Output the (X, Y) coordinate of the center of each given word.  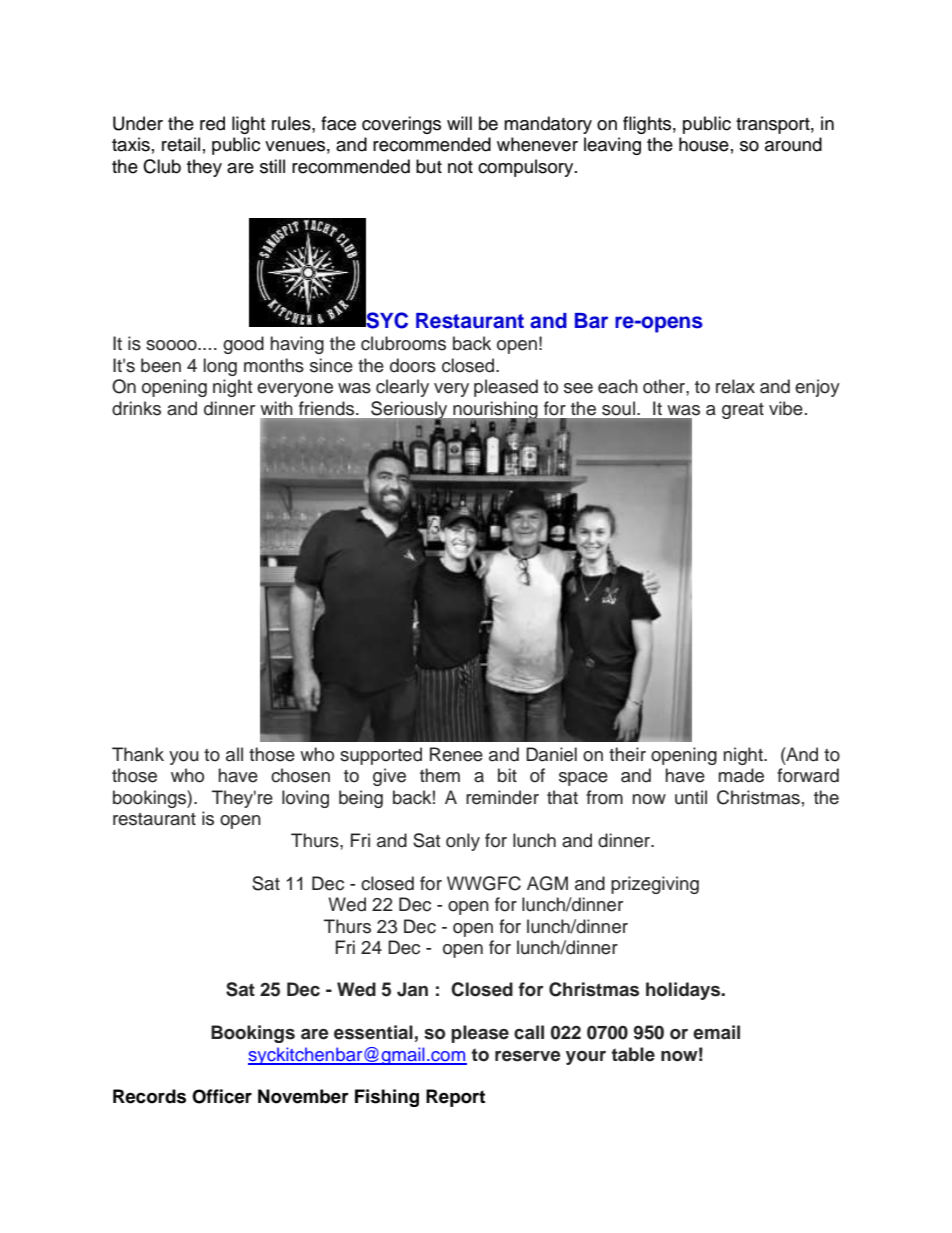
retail (181, 144)
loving (305, 799)
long (220, 367)
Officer (222, 1096)
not (460, 167)
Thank (138, 754)
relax (735, 386)
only (463, 842)
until (691, 797)
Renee (456, 754)
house (704, 144)
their (627, 754)
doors (413, 365)
